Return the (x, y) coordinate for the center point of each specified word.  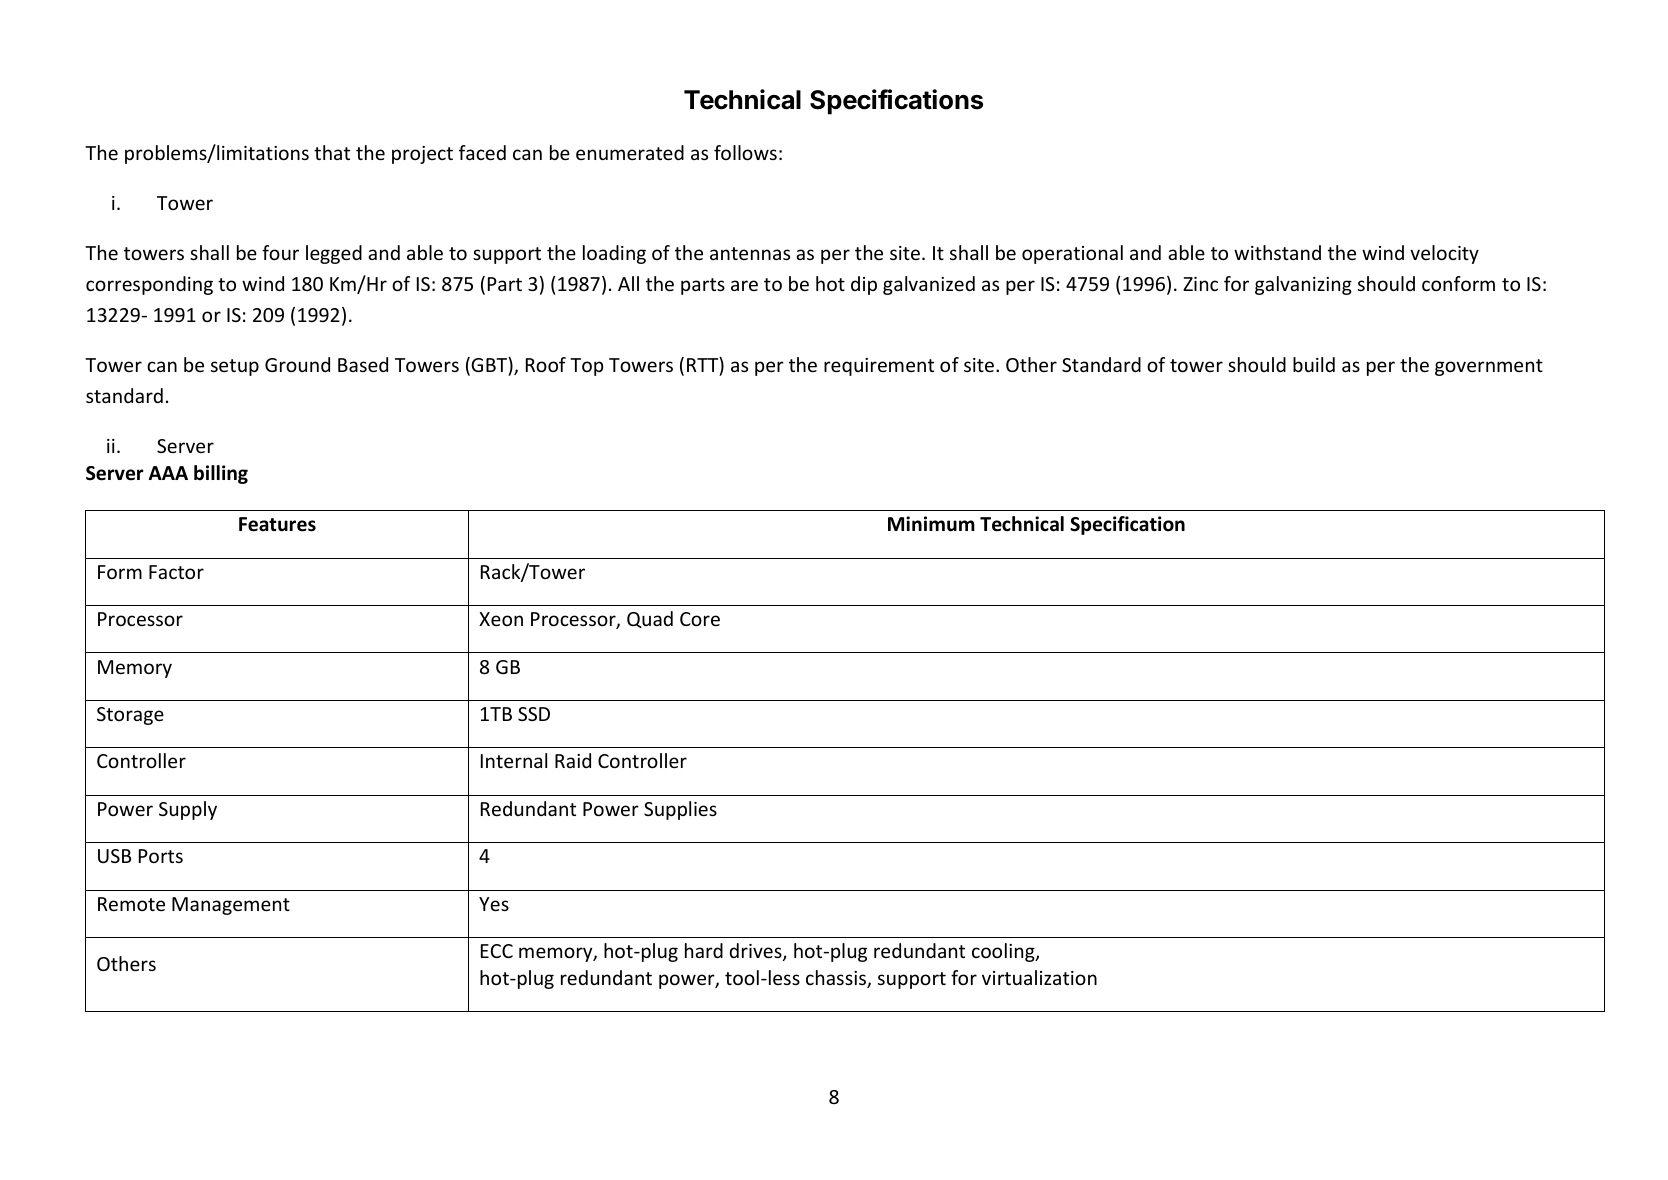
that (332, 152)
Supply (188, 810)
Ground (297, 364)
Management (231, 906)
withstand (1277, 252)
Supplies (680, 810)
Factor (176, 572)
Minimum (931, 524)
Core (700, 619)
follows (745, 152)
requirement (879, 367)
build (1314, 364)
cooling (1004, 952)
